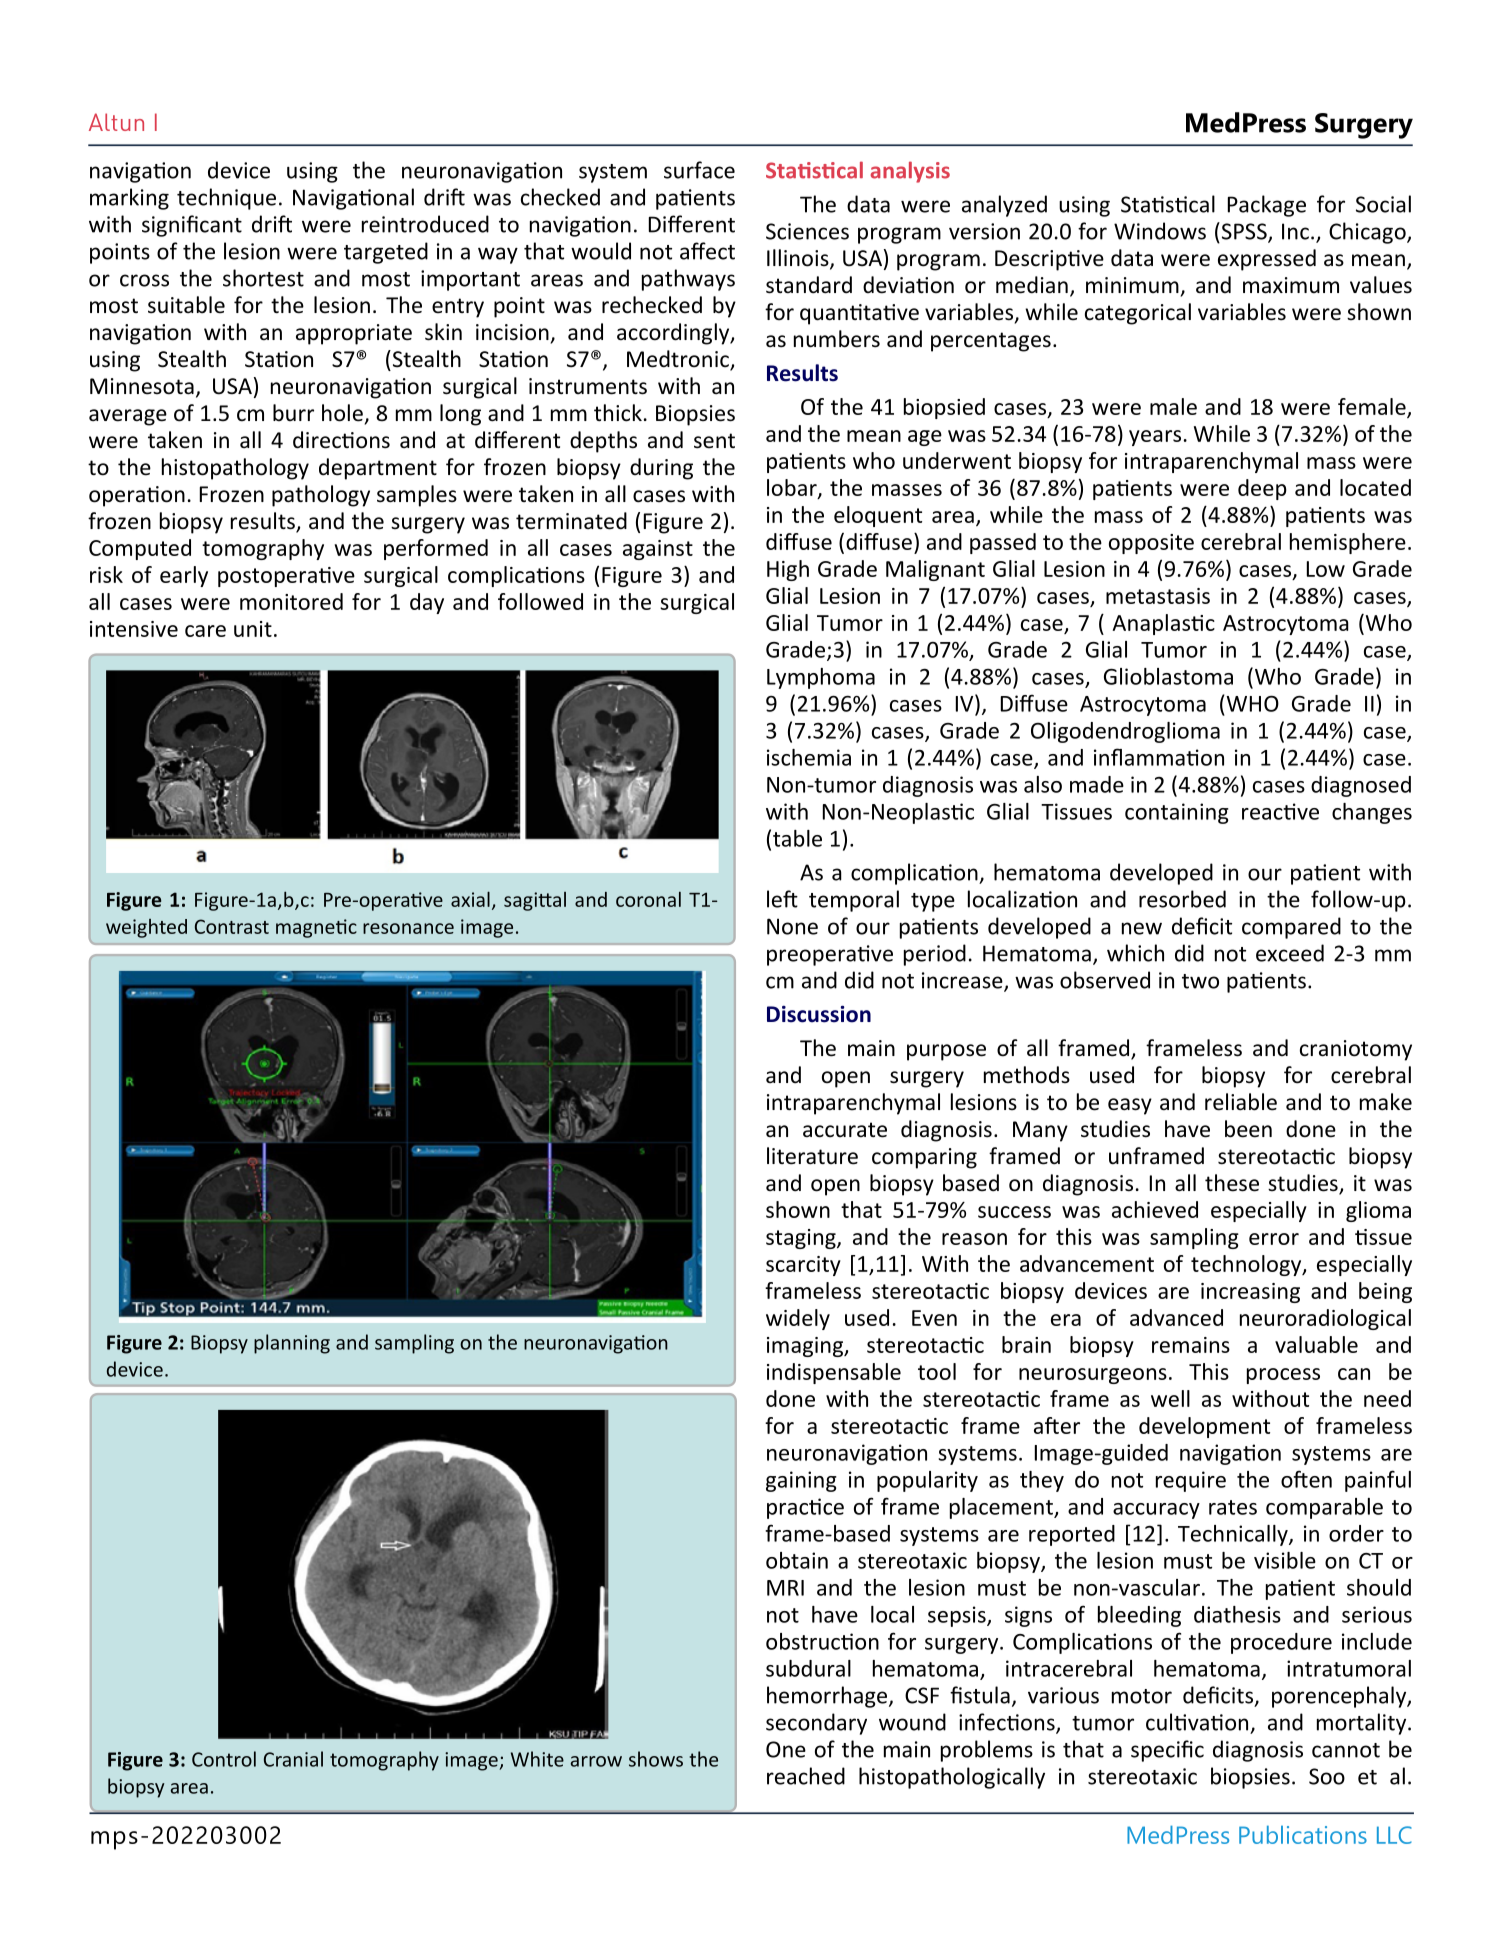 The width and height of the page is (1501, 1942). What do you see at coordinates (293, 1759) in the page?
I see `Cranial` at bounding box center [293, 1759].
